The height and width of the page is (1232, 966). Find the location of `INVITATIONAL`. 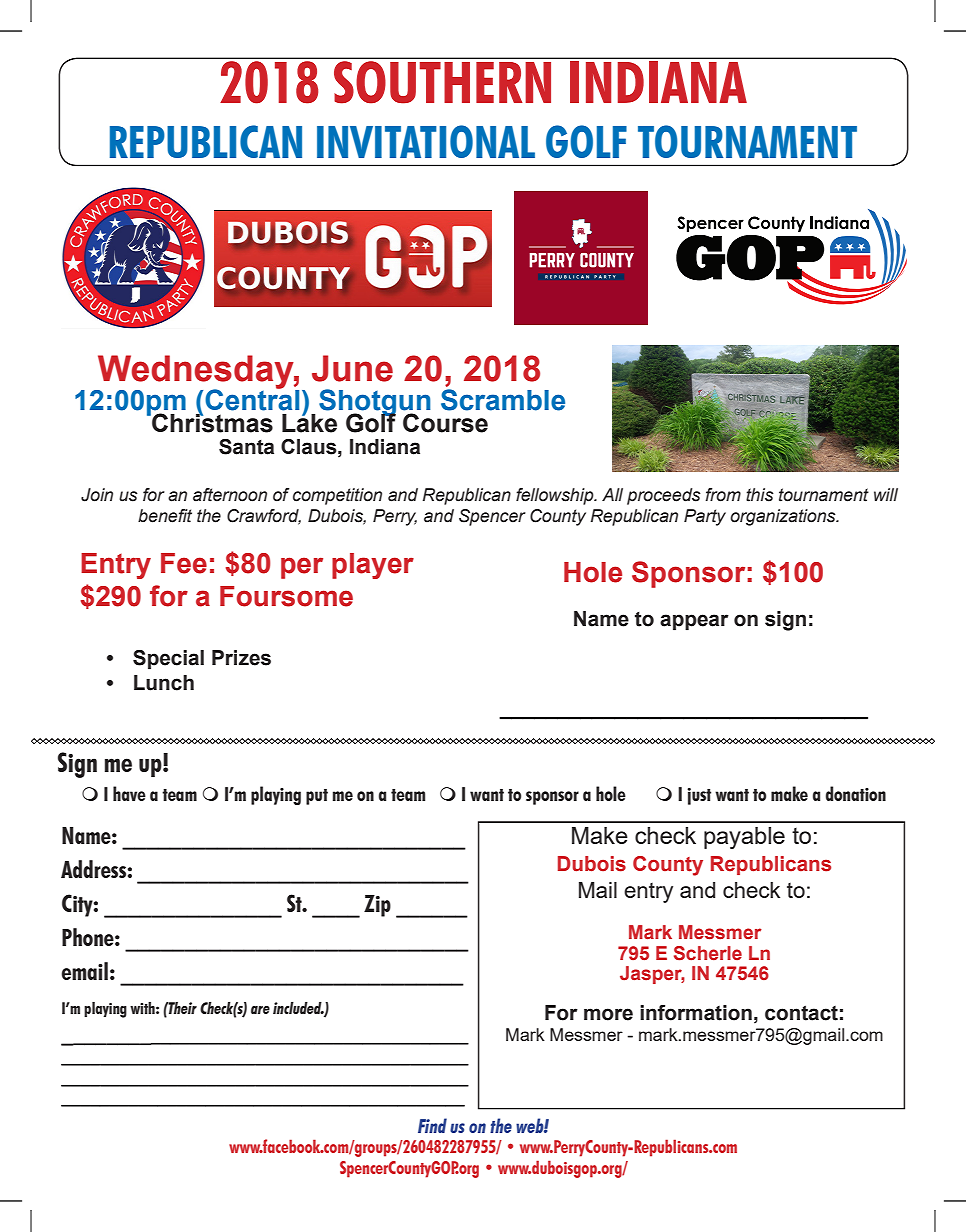

INVITATIONAL is located at coordinates (426, 141).
